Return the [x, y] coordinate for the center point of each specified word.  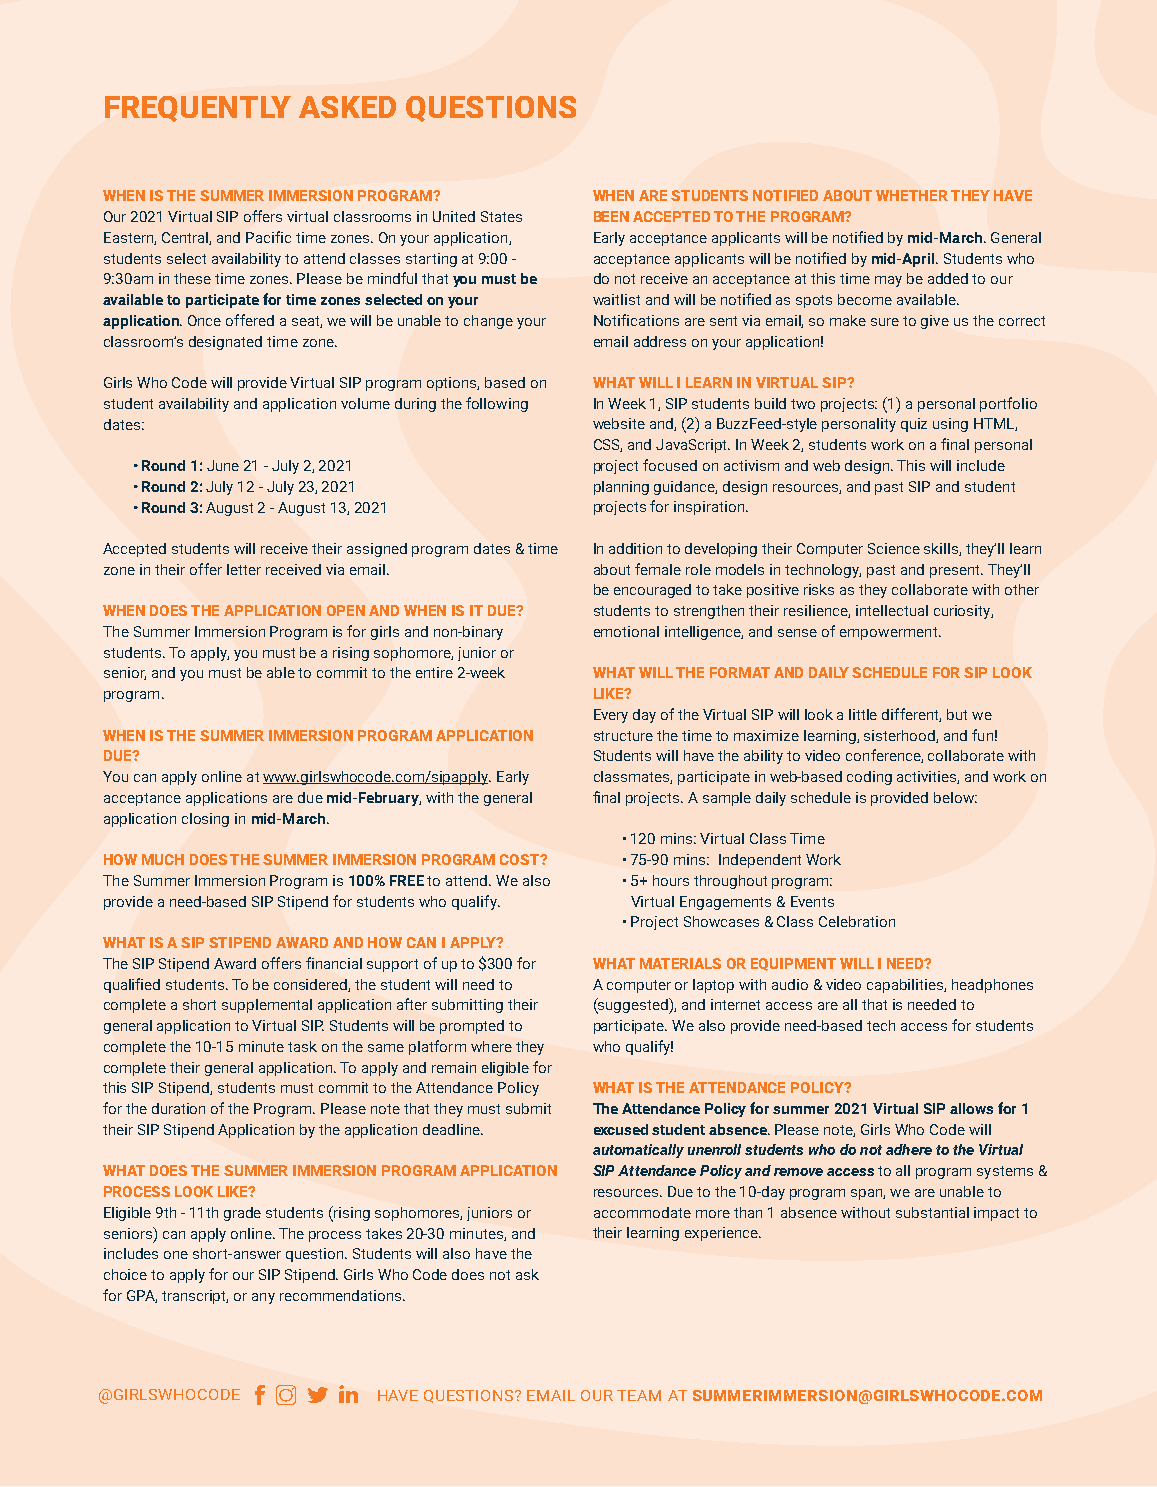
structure [623, 736]
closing [205, 820]
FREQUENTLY [198, 109]
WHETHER [912, 195]
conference [884, 756]
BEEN [611, 216]
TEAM [639, 1395]
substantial [932, 1212]
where [491, 1046]
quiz [914, 425]
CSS [608, 445]
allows [971, 1108]
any [263, 1298]
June [223, 465]
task [302, 1046]
